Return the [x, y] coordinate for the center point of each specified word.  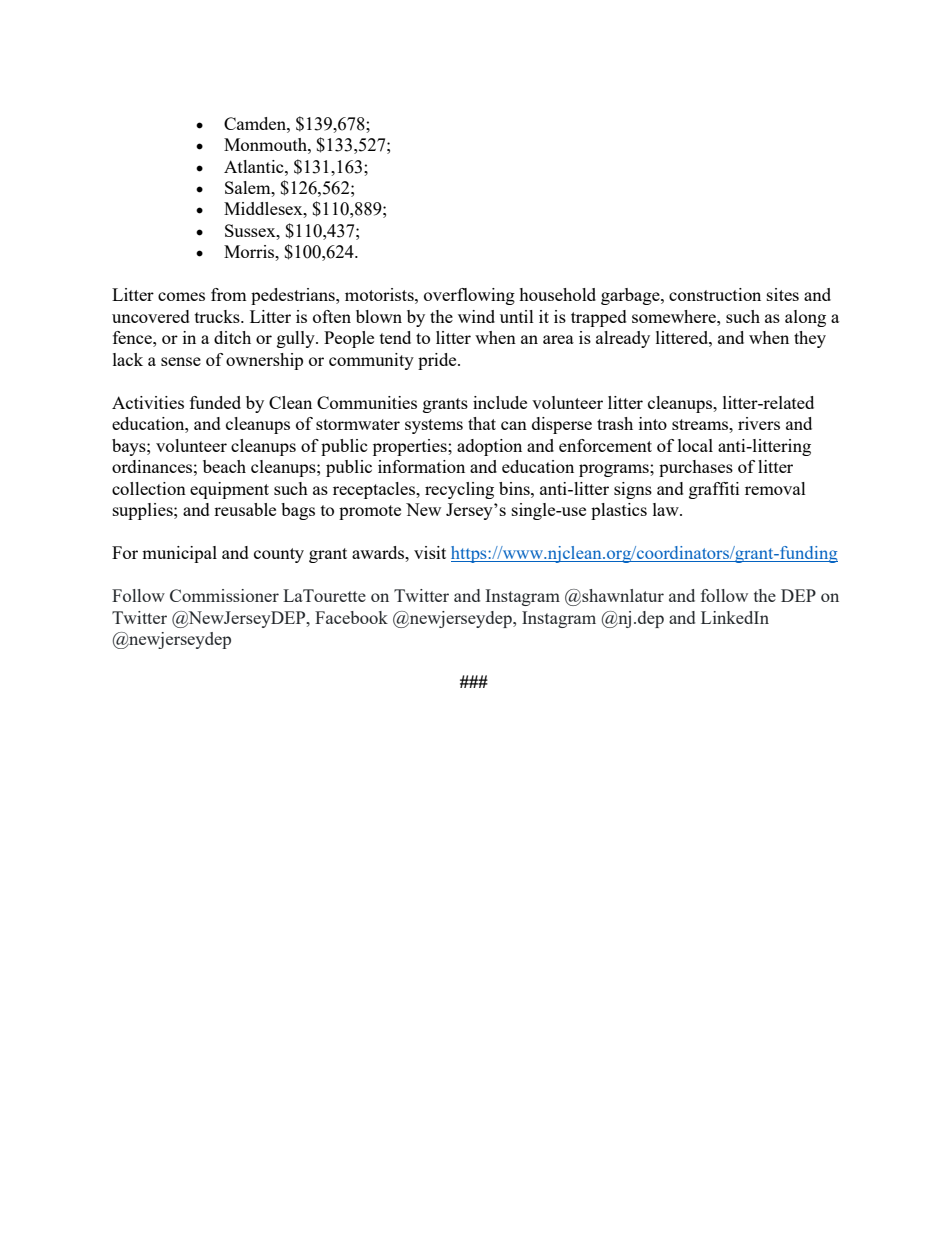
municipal [179, 554]
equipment [229, 490]
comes [181, 296]
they [810, 339]
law [667, 509]
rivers [759, 423]
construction [715, 294]
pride [438, 361]
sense [181, 361]
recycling [459, 490]
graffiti [714, 490]
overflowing [469, 296]
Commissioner [224, 595]
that [482, 423]
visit [430, 552]
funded [215, 402]
